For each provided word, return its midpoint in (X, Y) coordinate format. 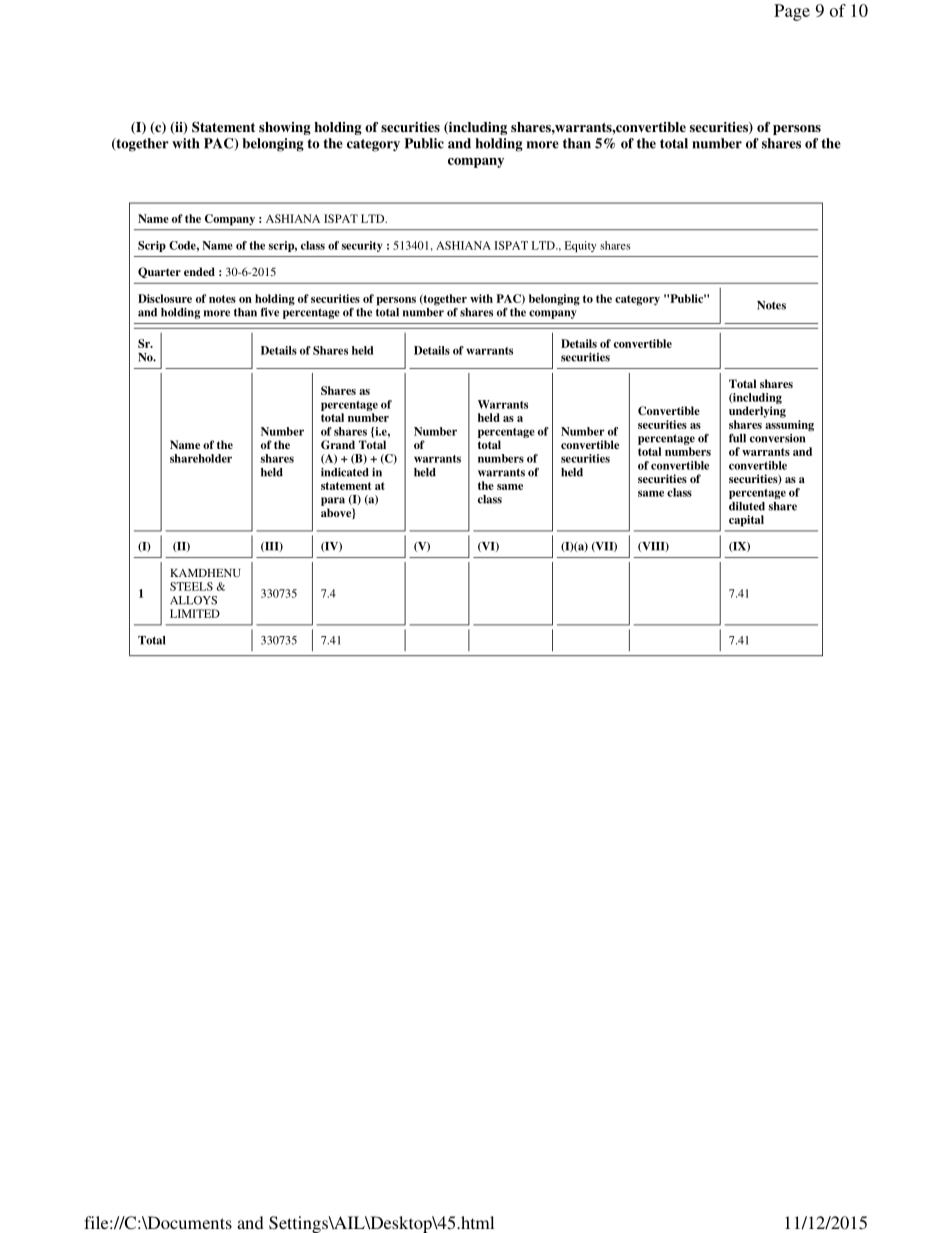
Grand (338, 445)
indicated (345, 472)
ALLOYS (193, 600)
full (737, 438)
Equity (580, 246)
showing (285, 128)
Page (792, 12)
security (362, 246)
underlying (757, 412)
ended (199, 271)
